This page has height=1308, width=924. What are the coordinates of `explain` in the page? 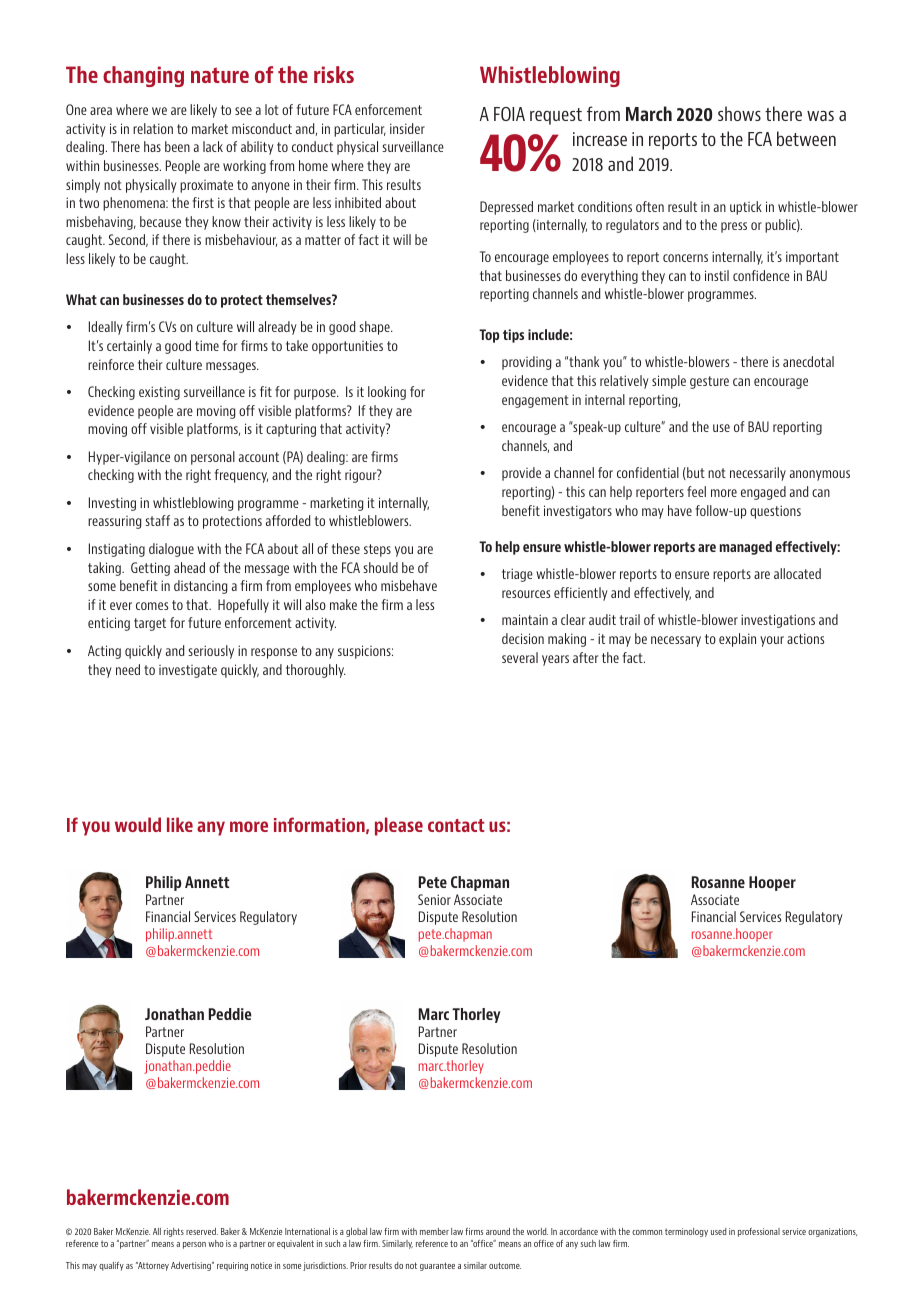 It's located at (737, 640).
